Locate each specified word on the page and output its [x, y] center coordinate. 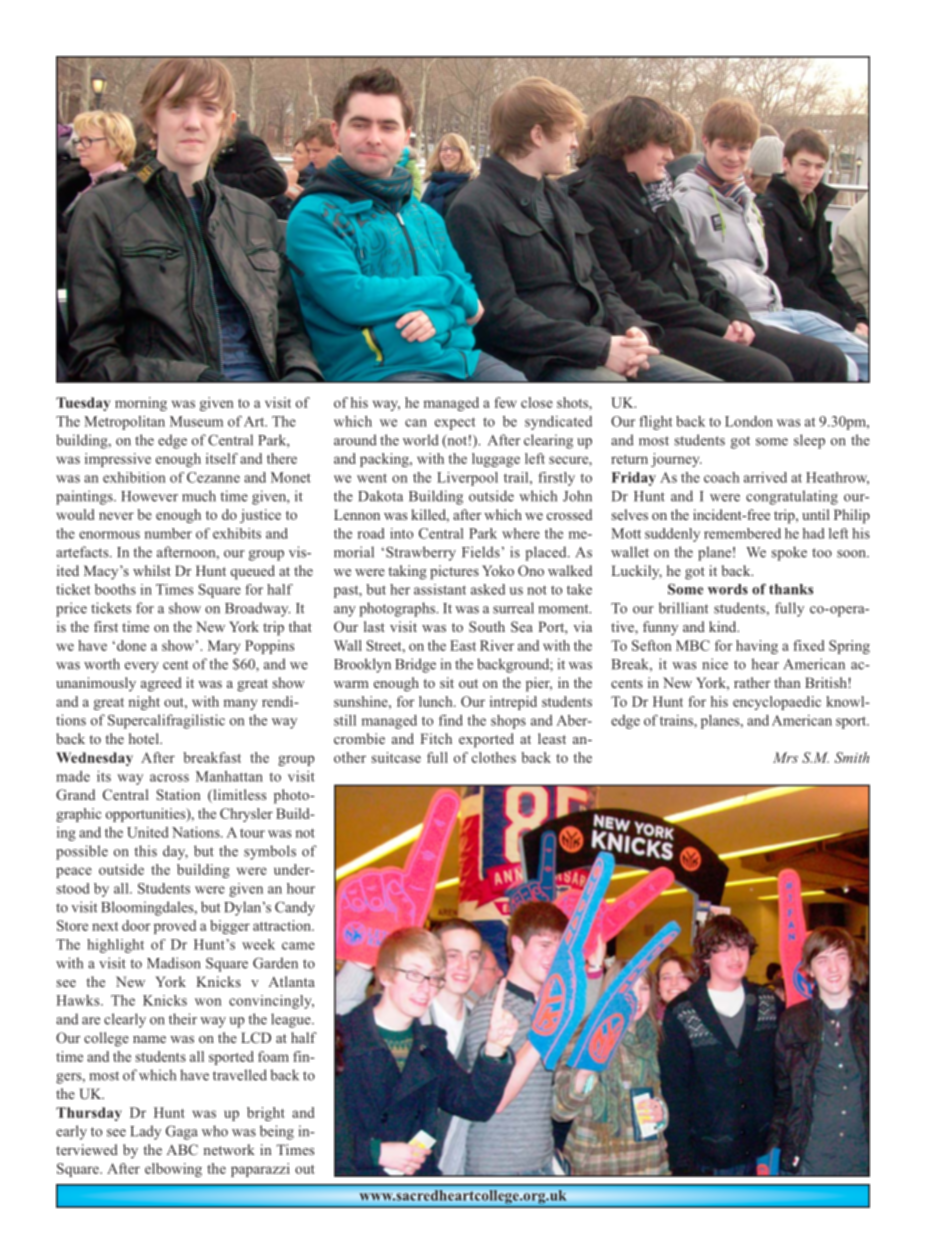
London [749, 421]
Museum [196, 421]
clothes [494, 757]
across [169, 778]
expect [455, 423]
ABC [182, 1149]
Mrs [785, 757]
